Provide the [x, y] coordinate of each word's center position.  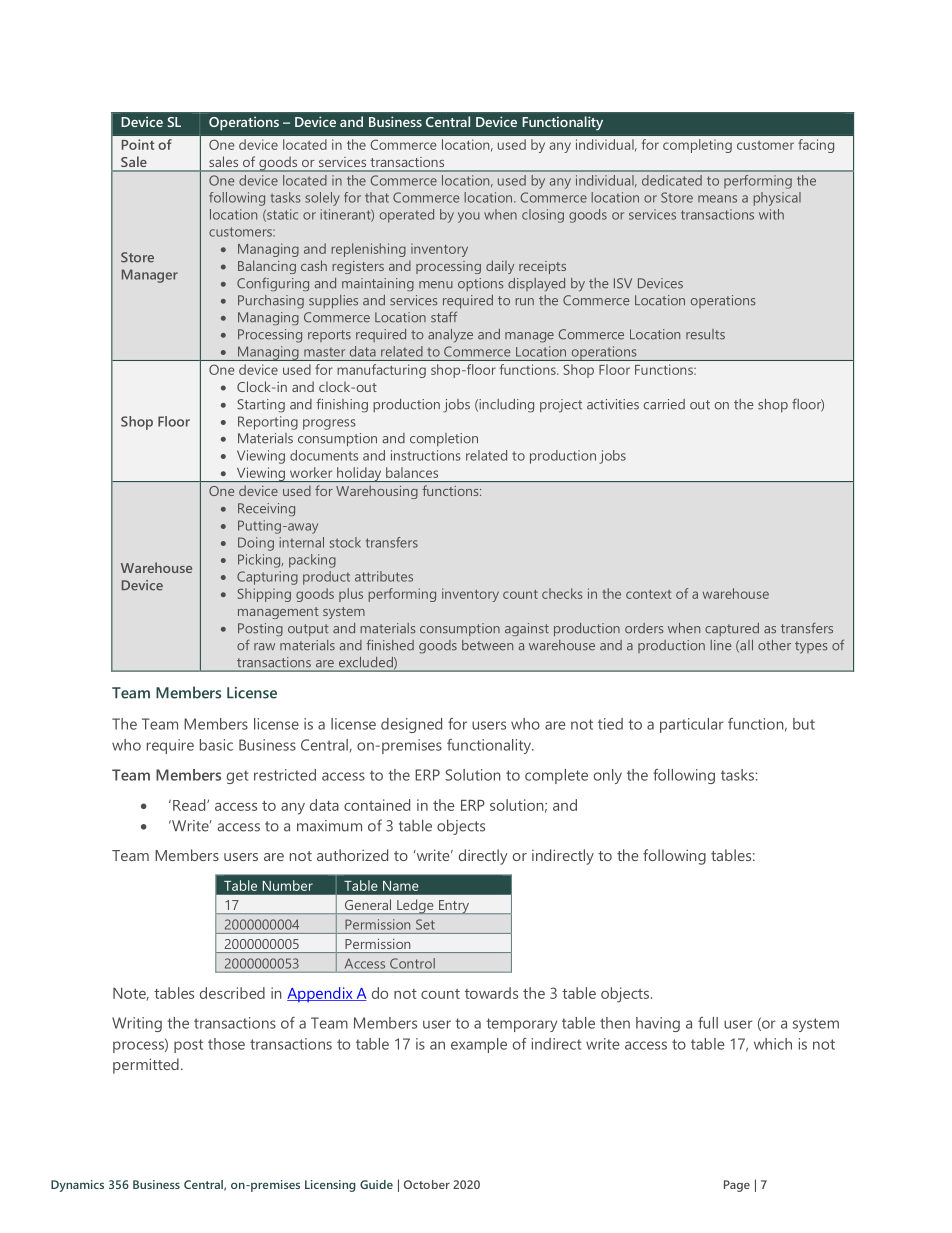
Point [138, 144]
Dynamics [77, 1186]
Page [737, 1186]
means [717, 199]
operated [407, 216]
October [427, 1184]
